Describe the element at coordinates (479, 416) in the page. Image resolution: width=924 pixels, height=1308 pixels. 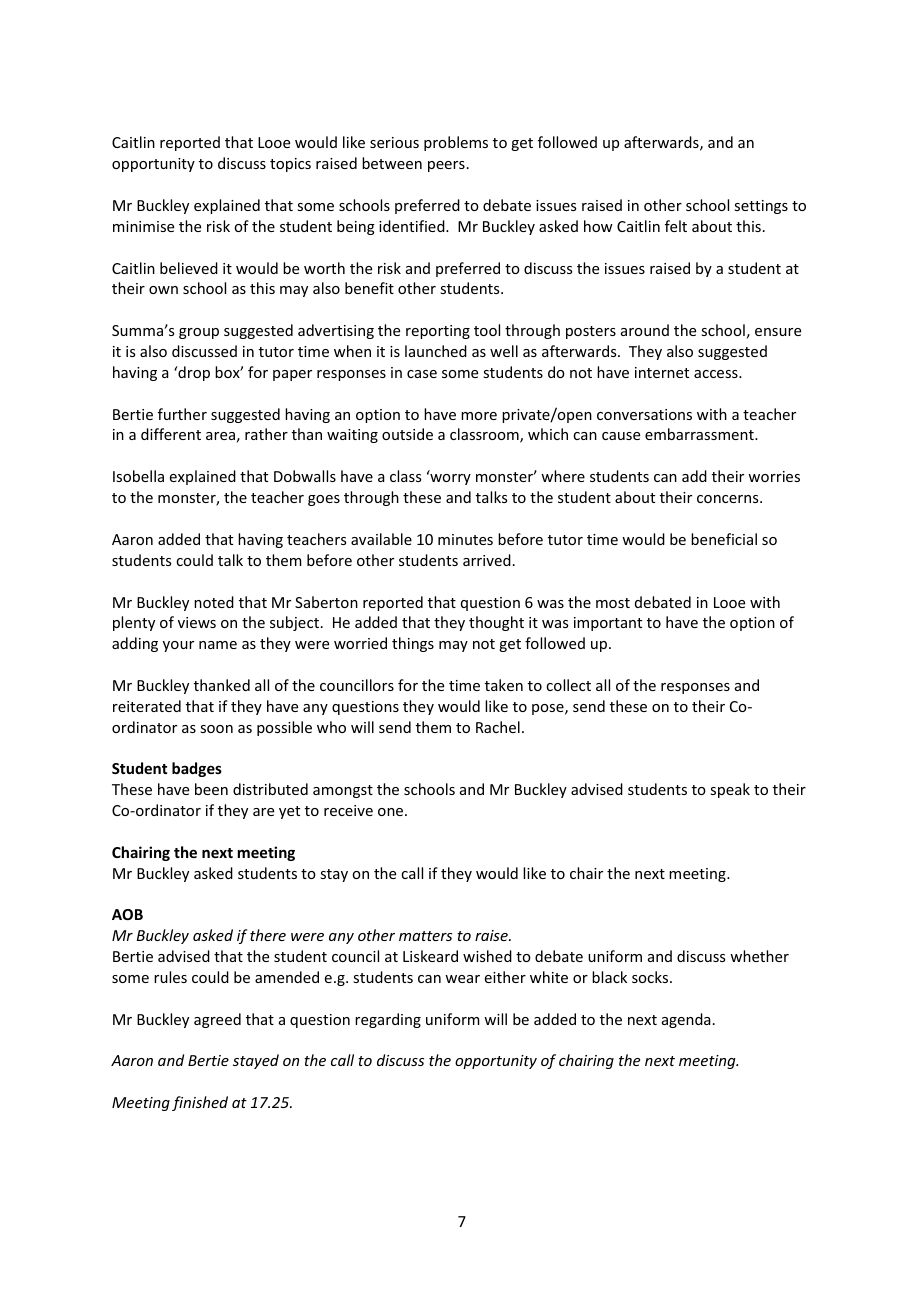
I see `more` at that location.
